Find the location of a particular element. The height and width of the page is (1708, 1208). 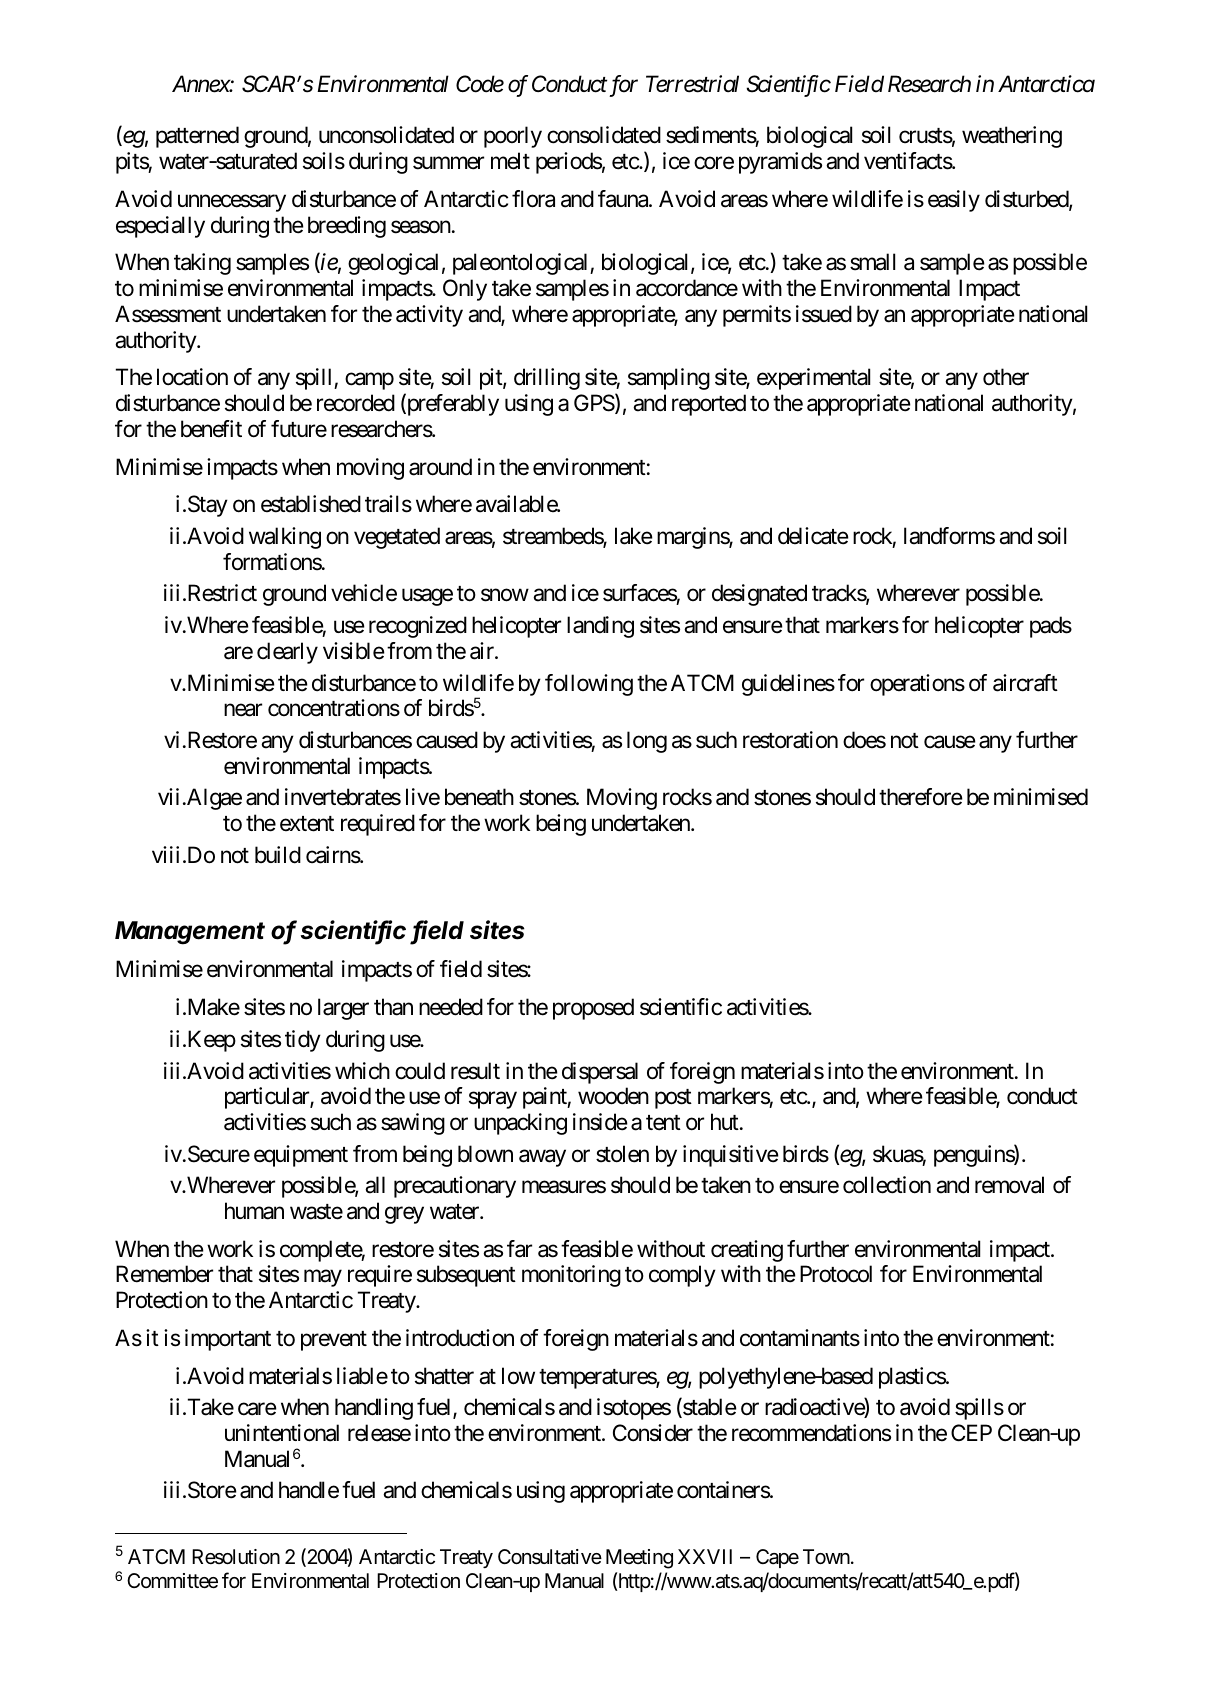

patterned is located at coordinates (197, 137).
